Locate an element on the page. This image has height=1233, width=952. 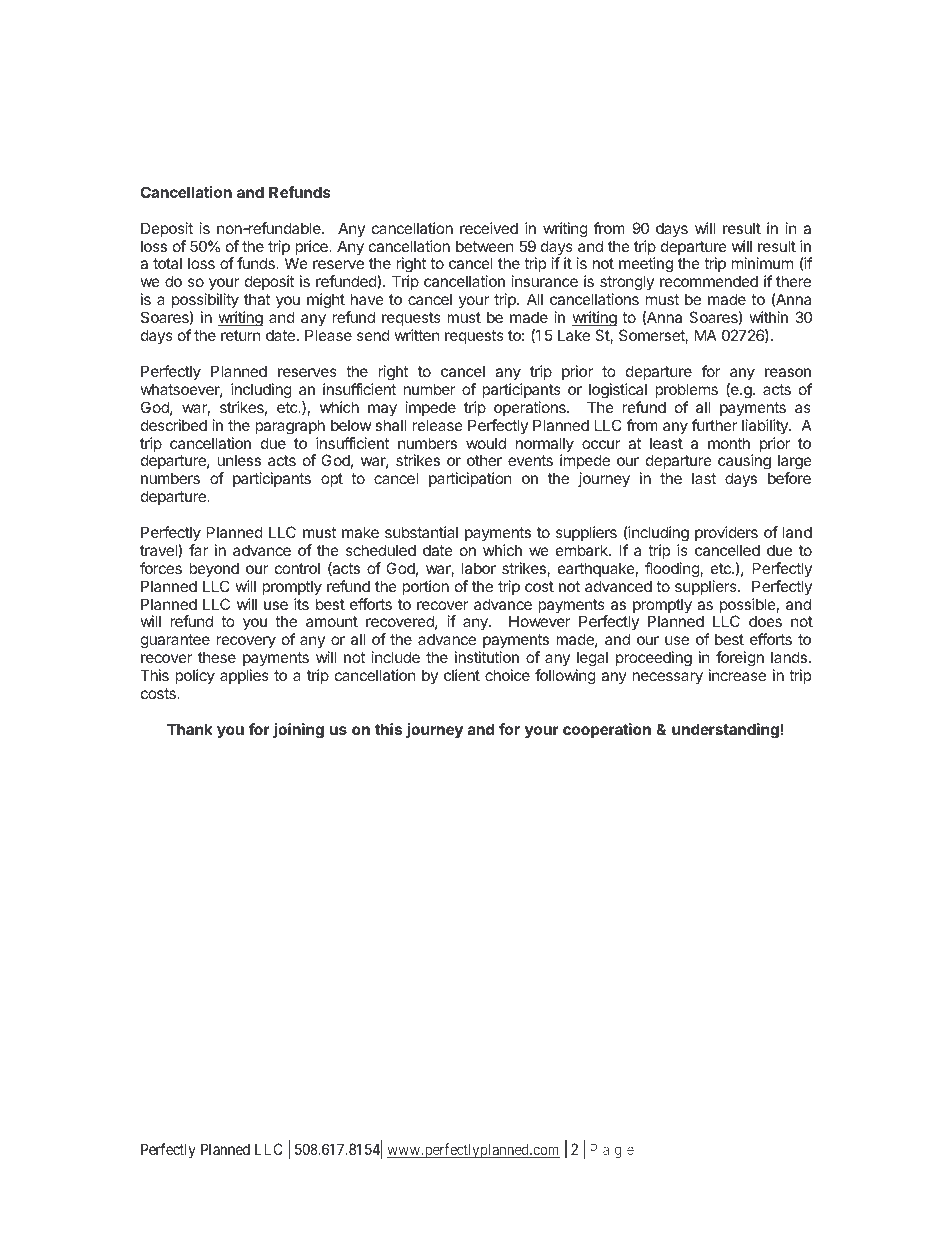
minimum is located at coordinates (762, 263).
